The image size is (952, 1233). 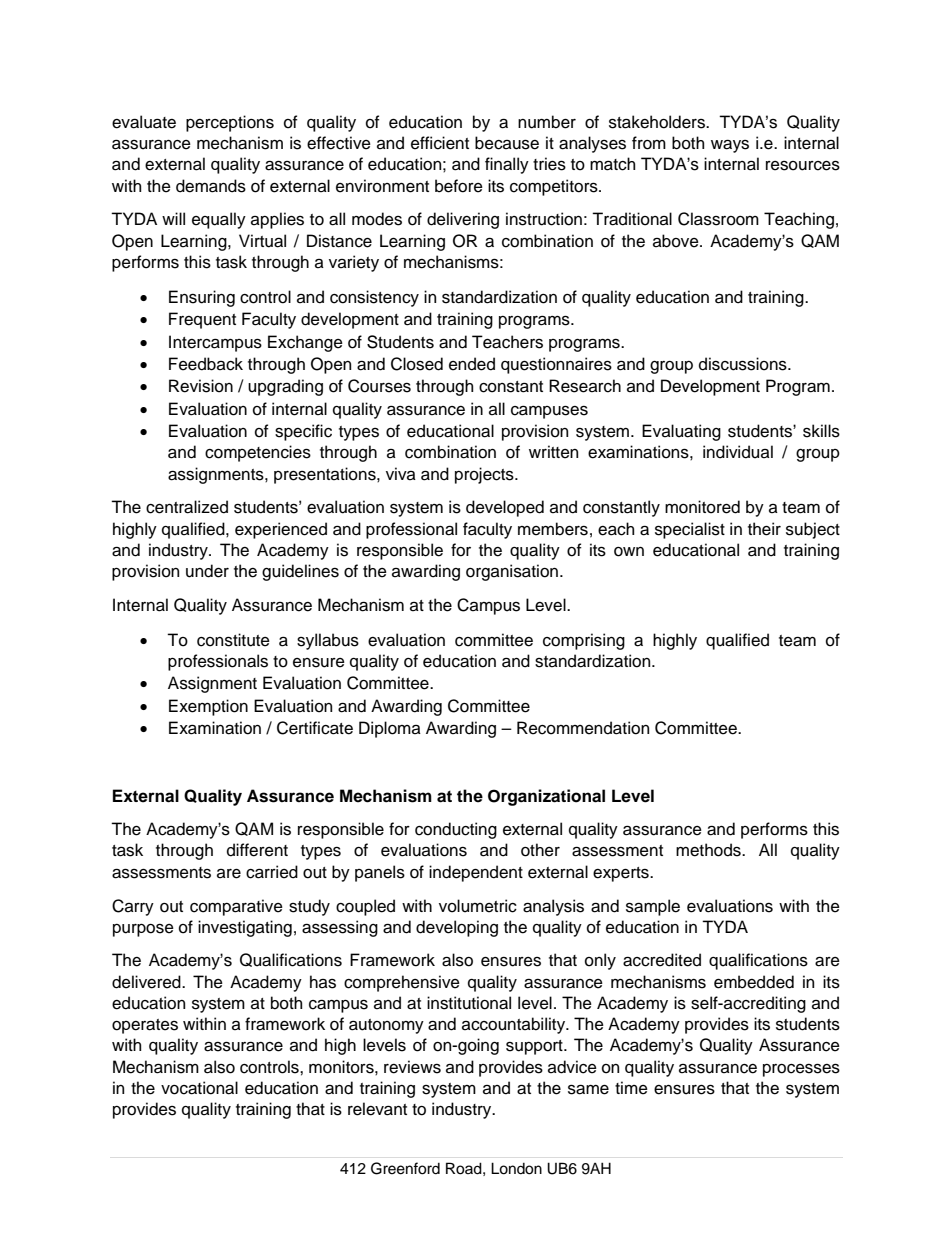 What do you see at coordinates (233, 640) in the screenshot?
I see `constitute` at bounding box center [233, 640].
